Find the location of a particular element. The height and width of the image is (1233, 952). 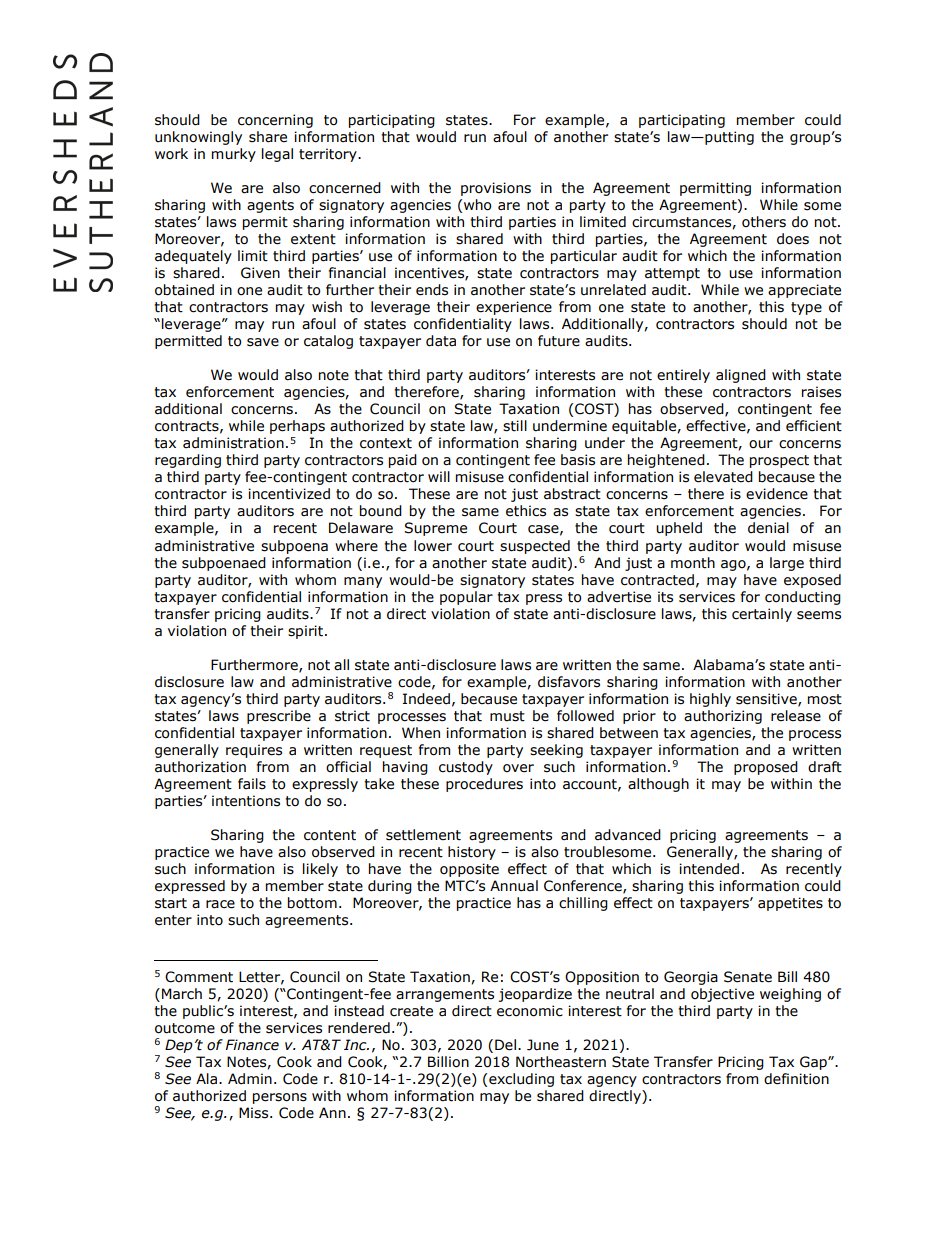

aligned is located at coordinates (741, 376).
